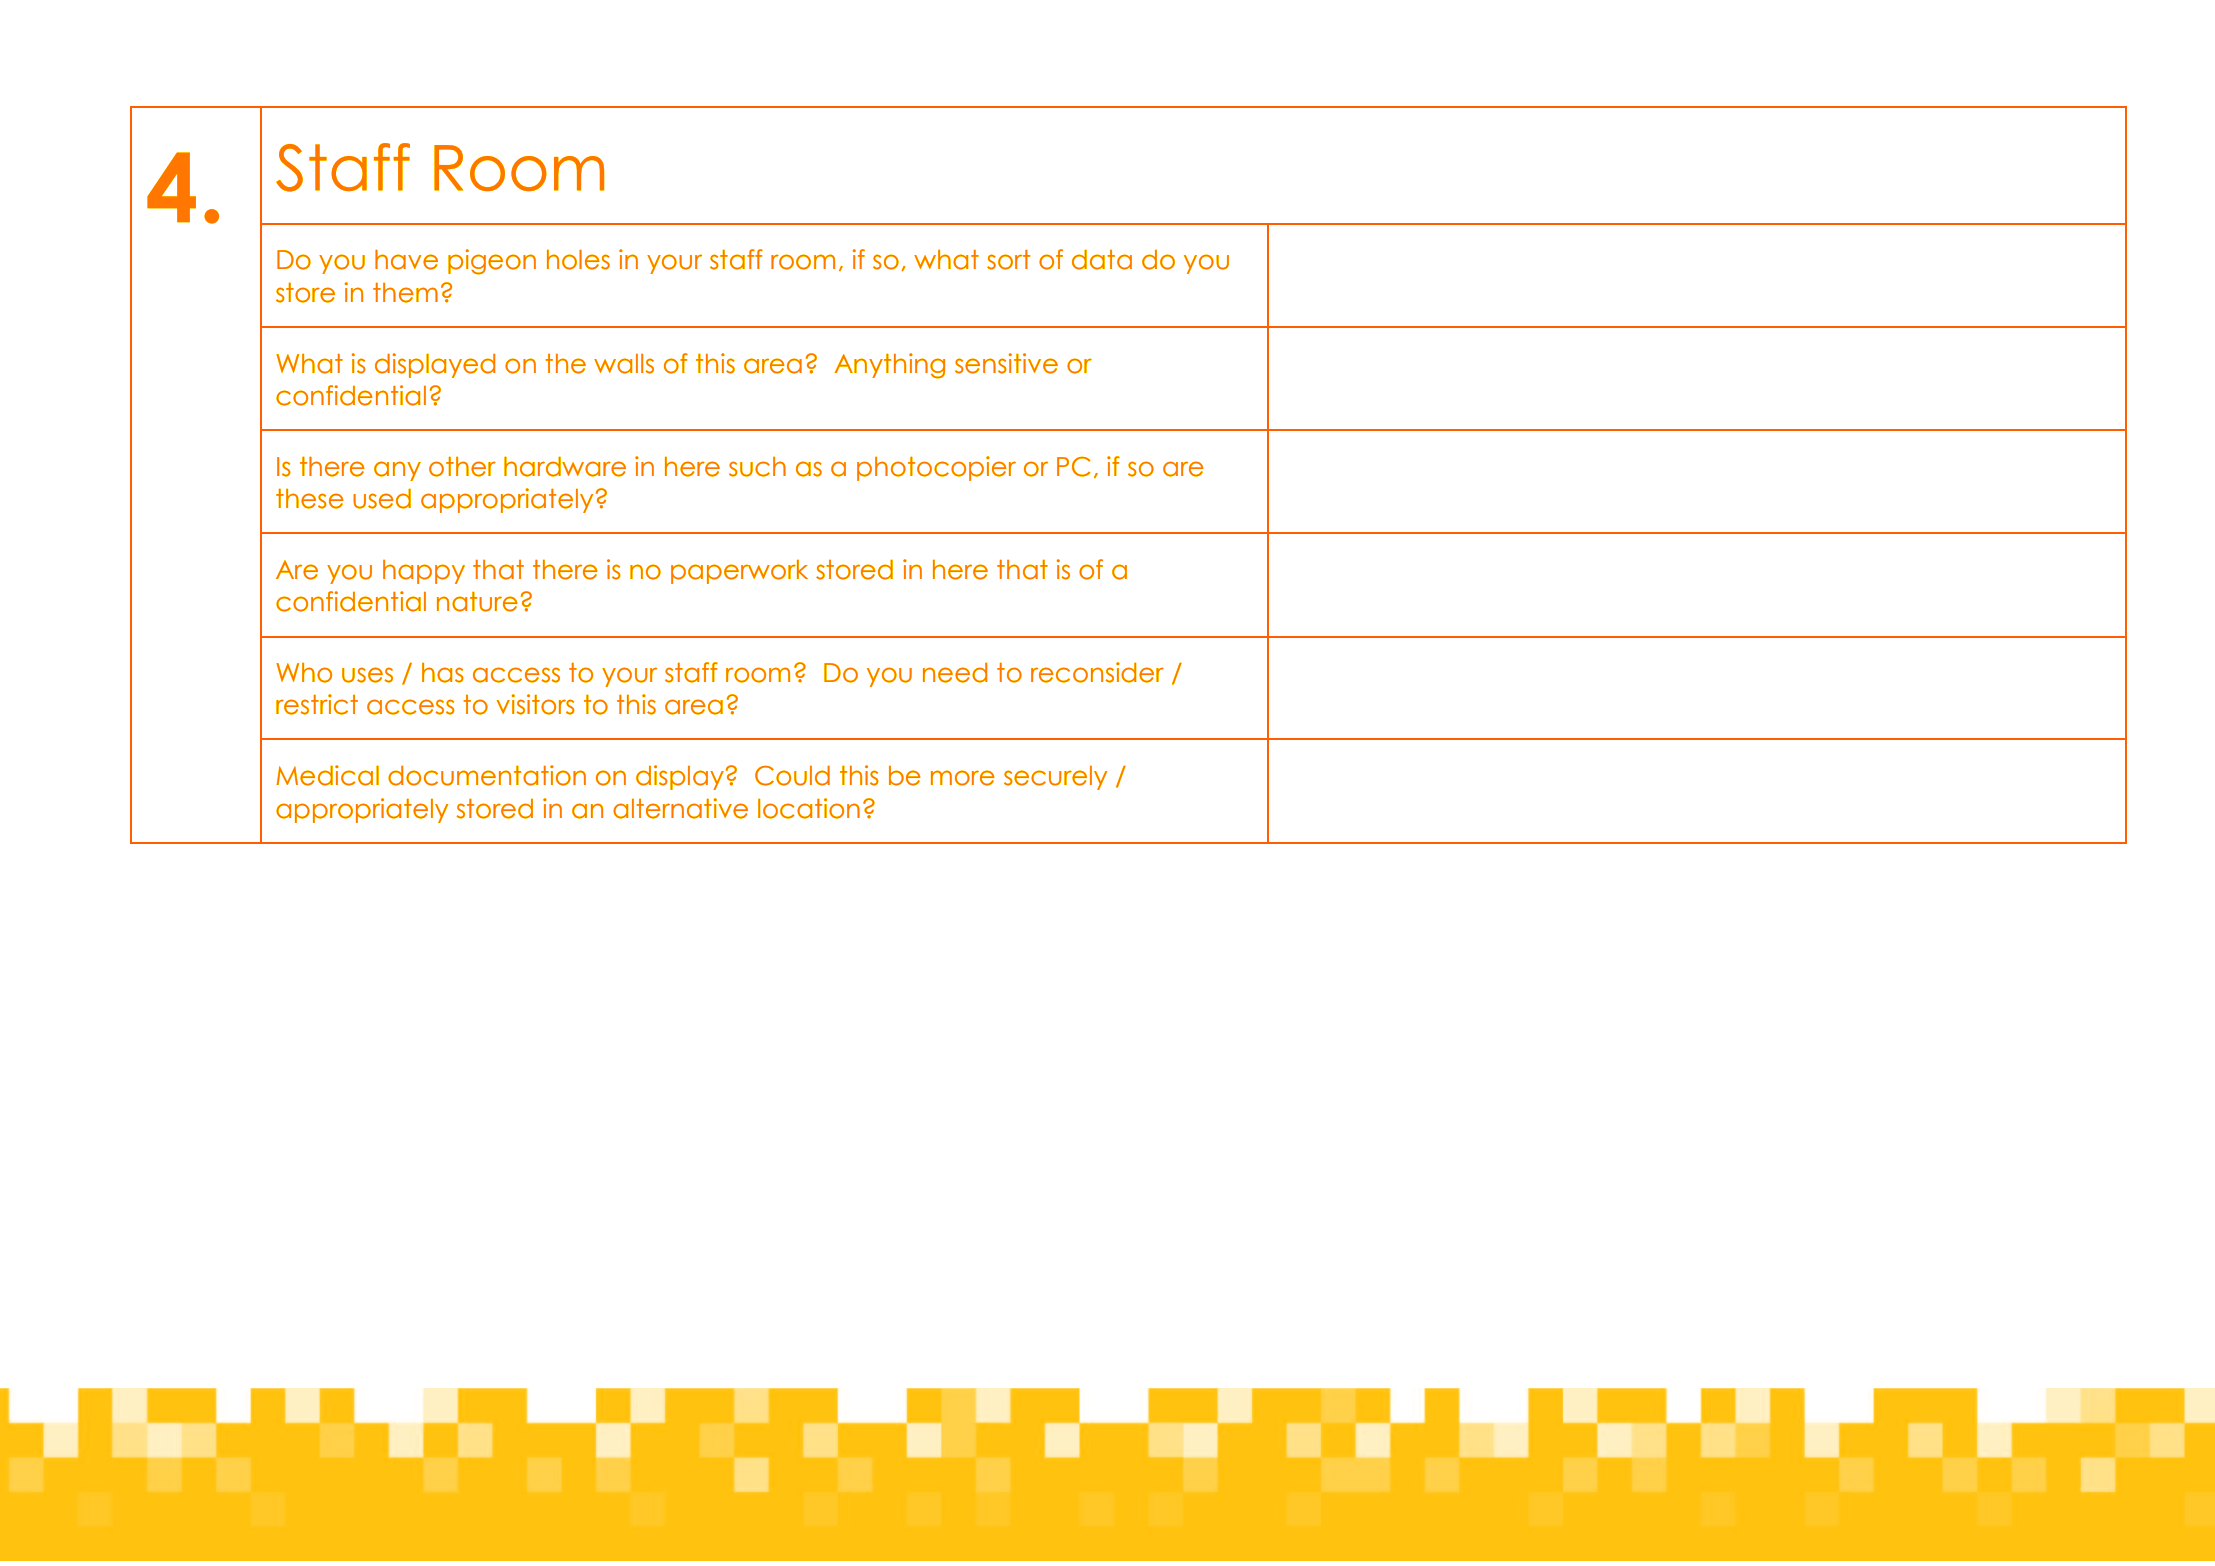 This screenshot has height=1566, width=2215. I want to click on have, so click(406, 259).
